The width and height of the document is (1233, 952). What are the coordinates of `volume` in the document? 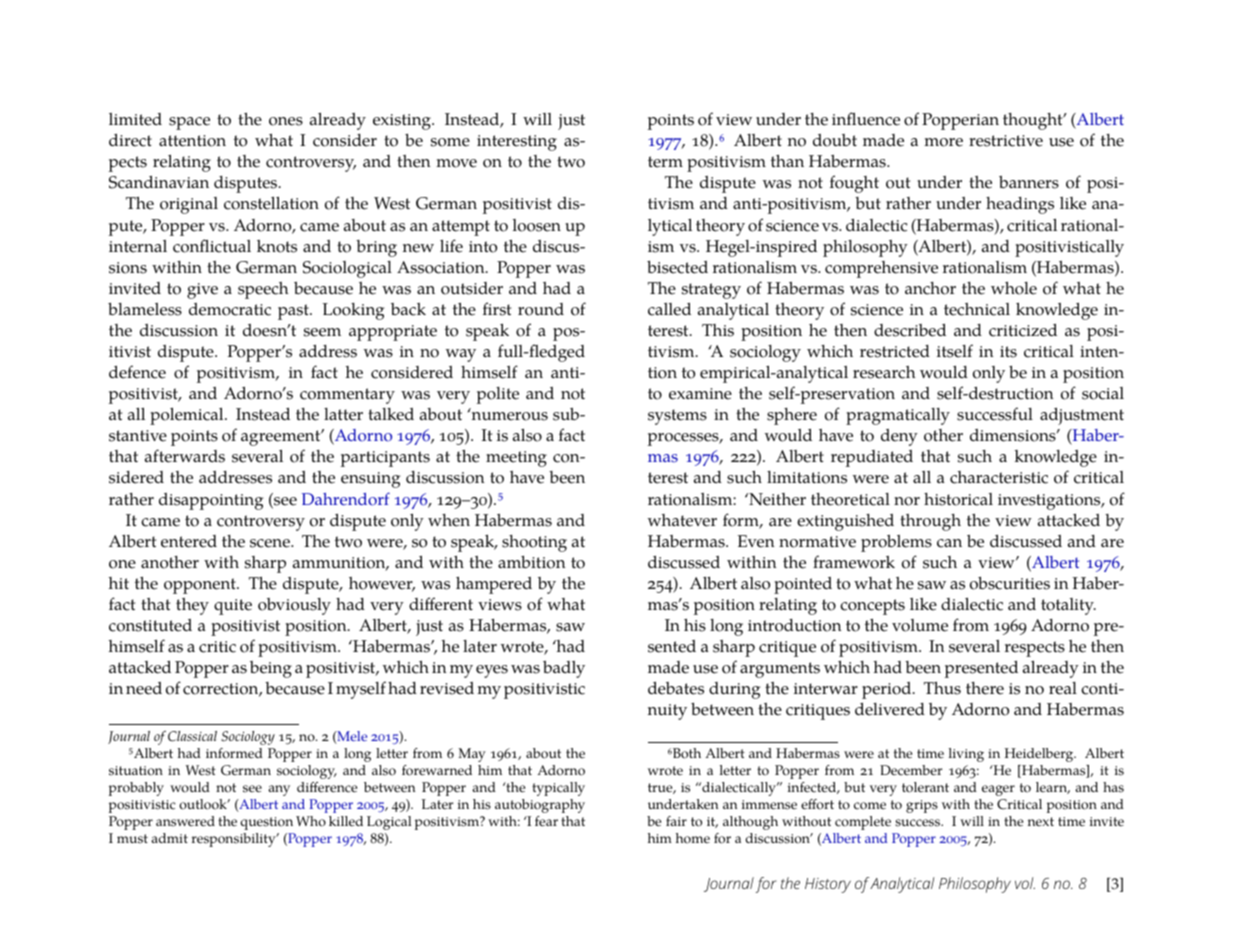 It's located at (920, 625).
